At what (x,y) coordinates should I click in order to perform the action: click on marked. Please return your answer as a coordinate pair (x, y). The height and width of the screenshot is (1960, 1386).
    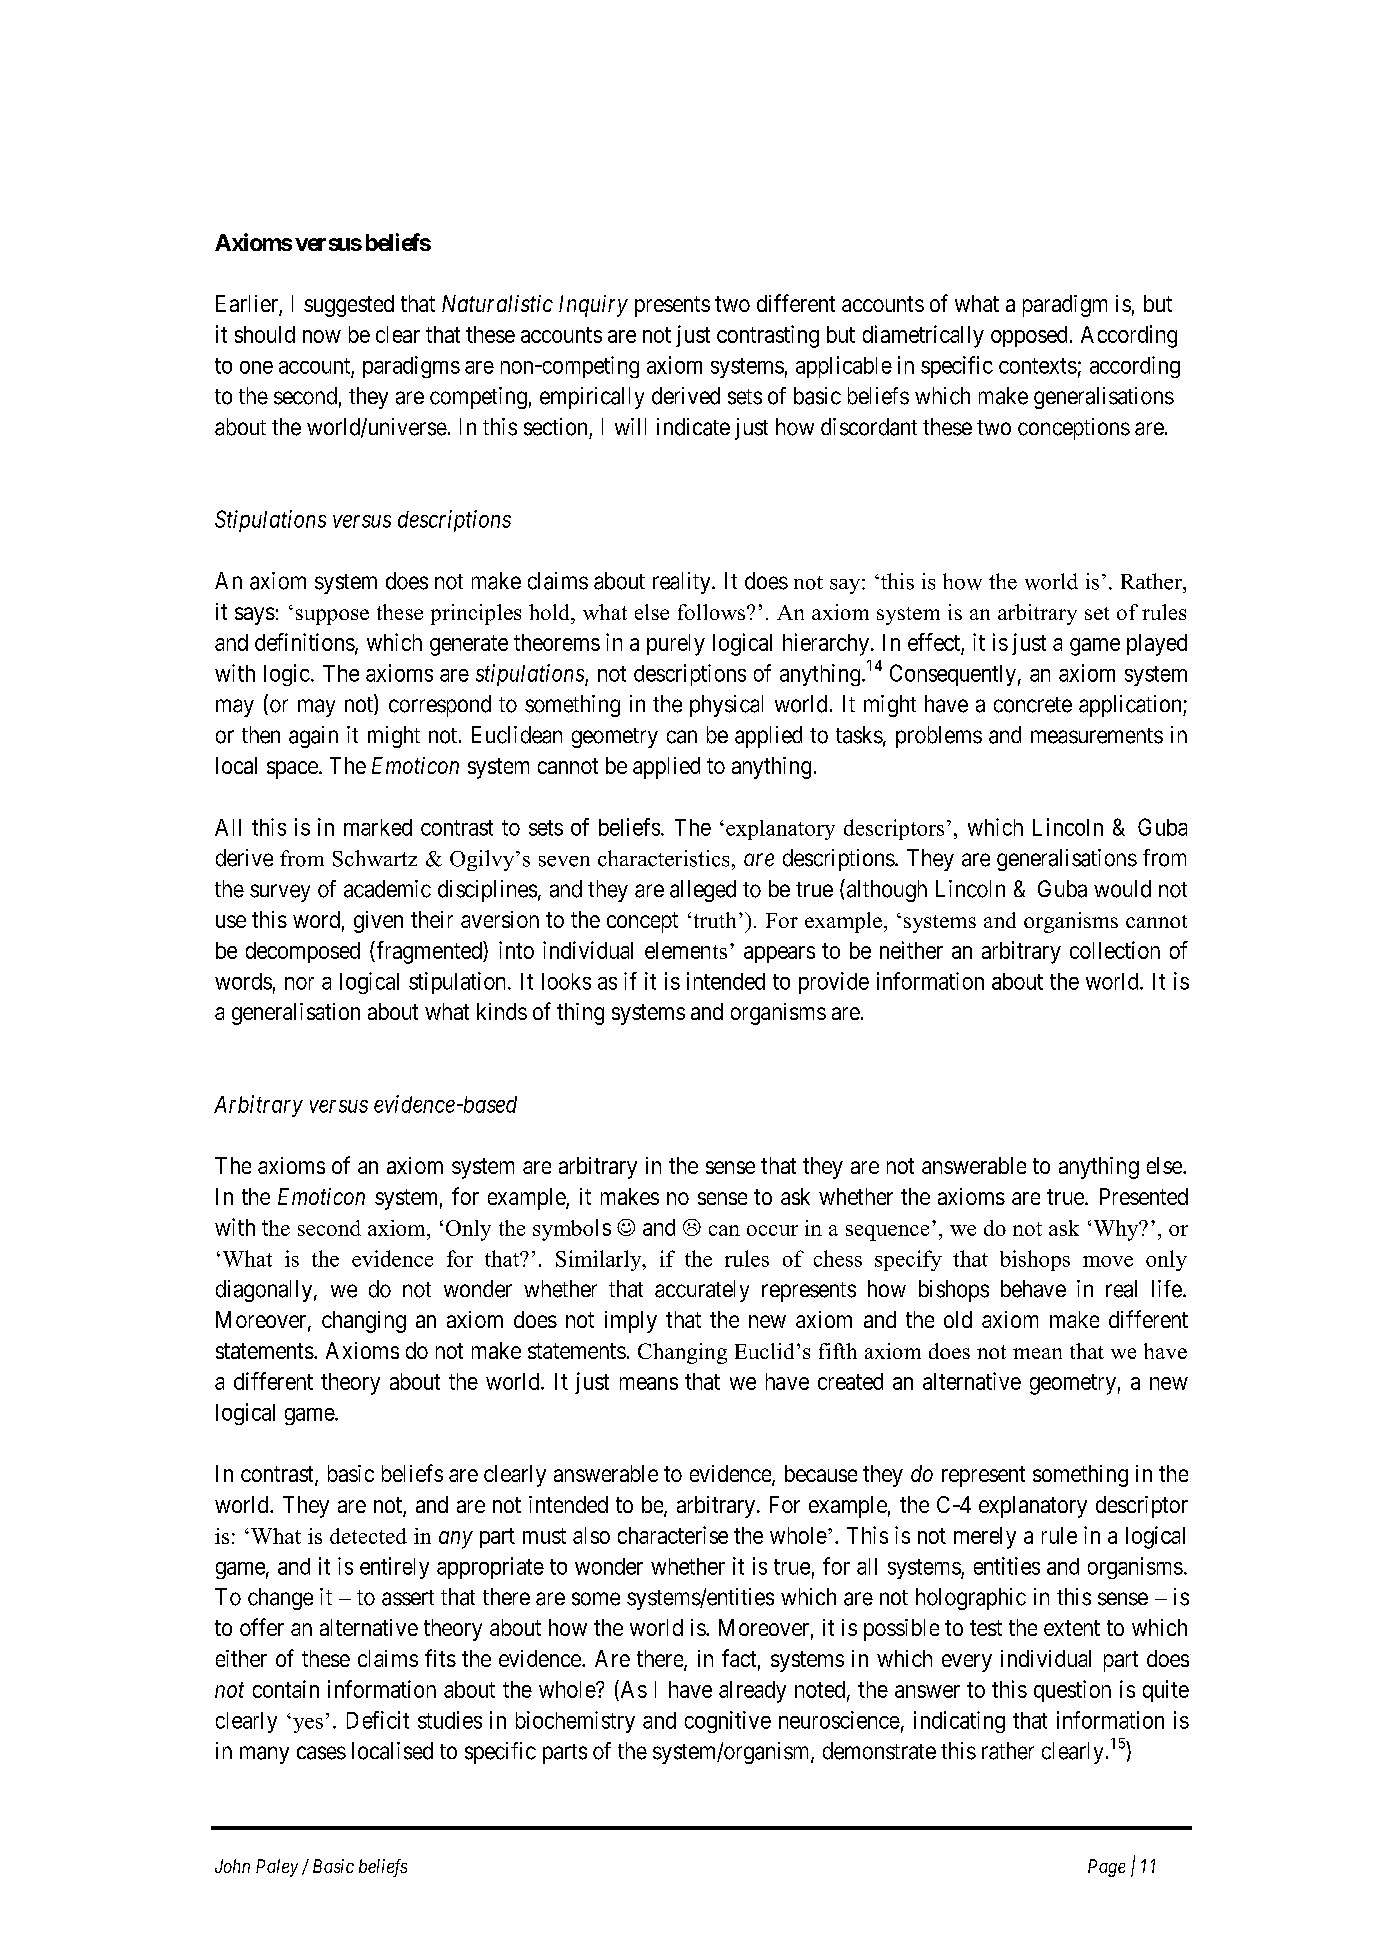
    Looking at the image, I should click on (378, 827).
